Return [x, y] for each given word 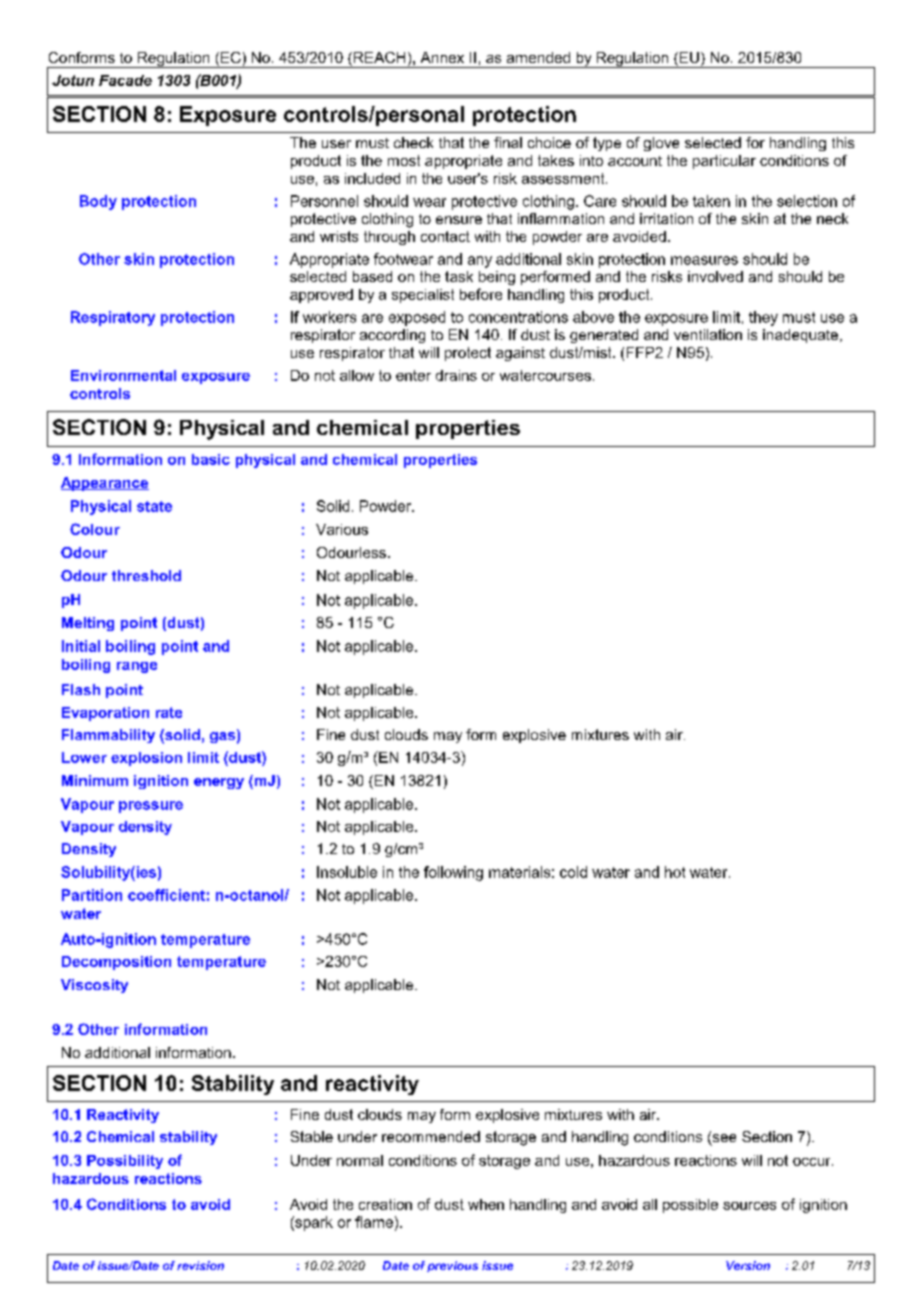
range [137, 667]
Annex [442, 57]
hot [675, 872]
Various [342, 529]
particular [724, 162]
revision [200, 1265]
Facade [125, 80]
